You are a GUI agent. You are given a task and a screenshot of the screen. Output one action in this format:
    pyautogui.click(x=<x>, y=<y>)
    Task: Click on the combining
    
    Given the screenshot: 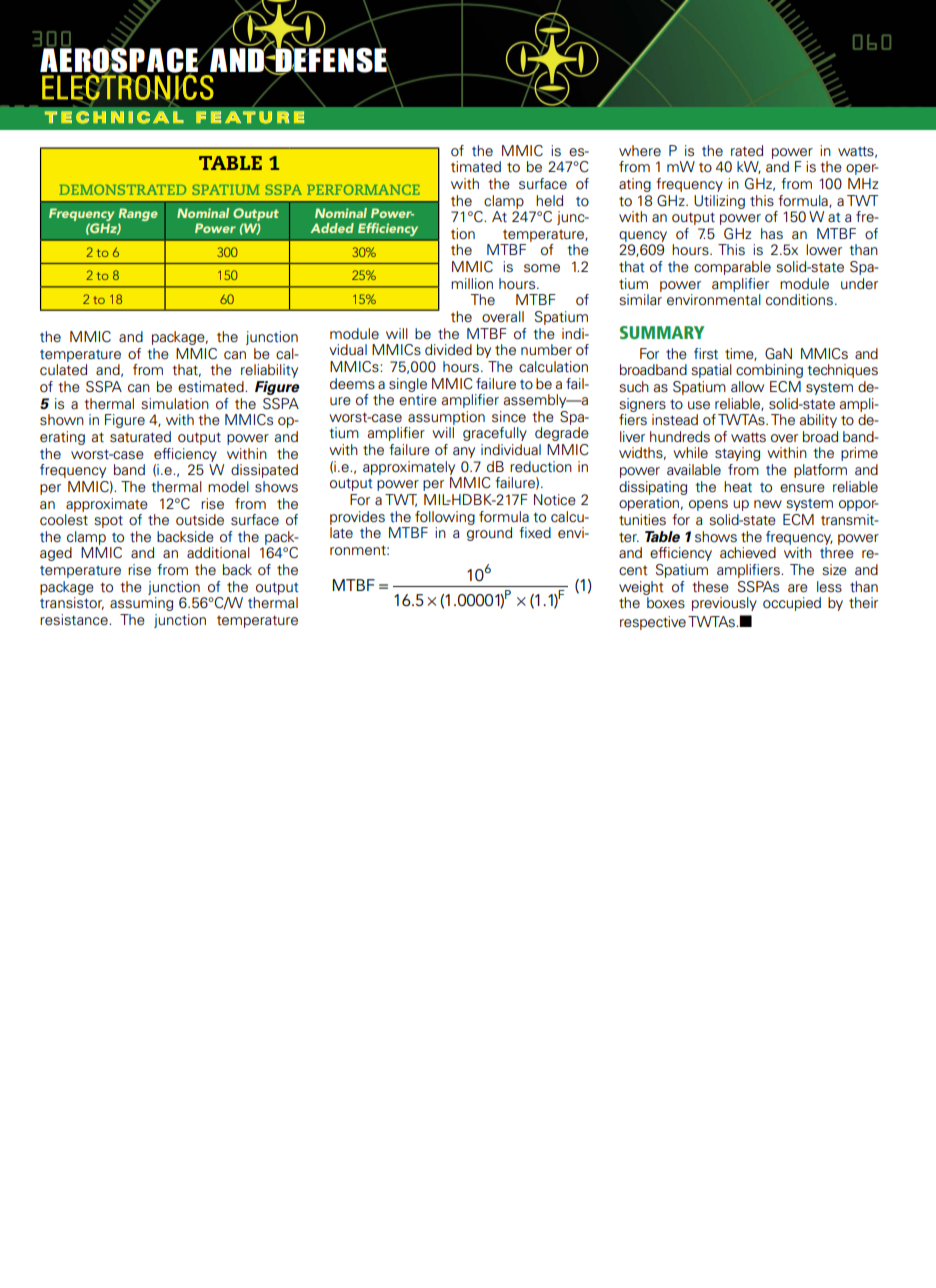 What is the action you would take?
    pyautogui.click(x=769, y=371)
